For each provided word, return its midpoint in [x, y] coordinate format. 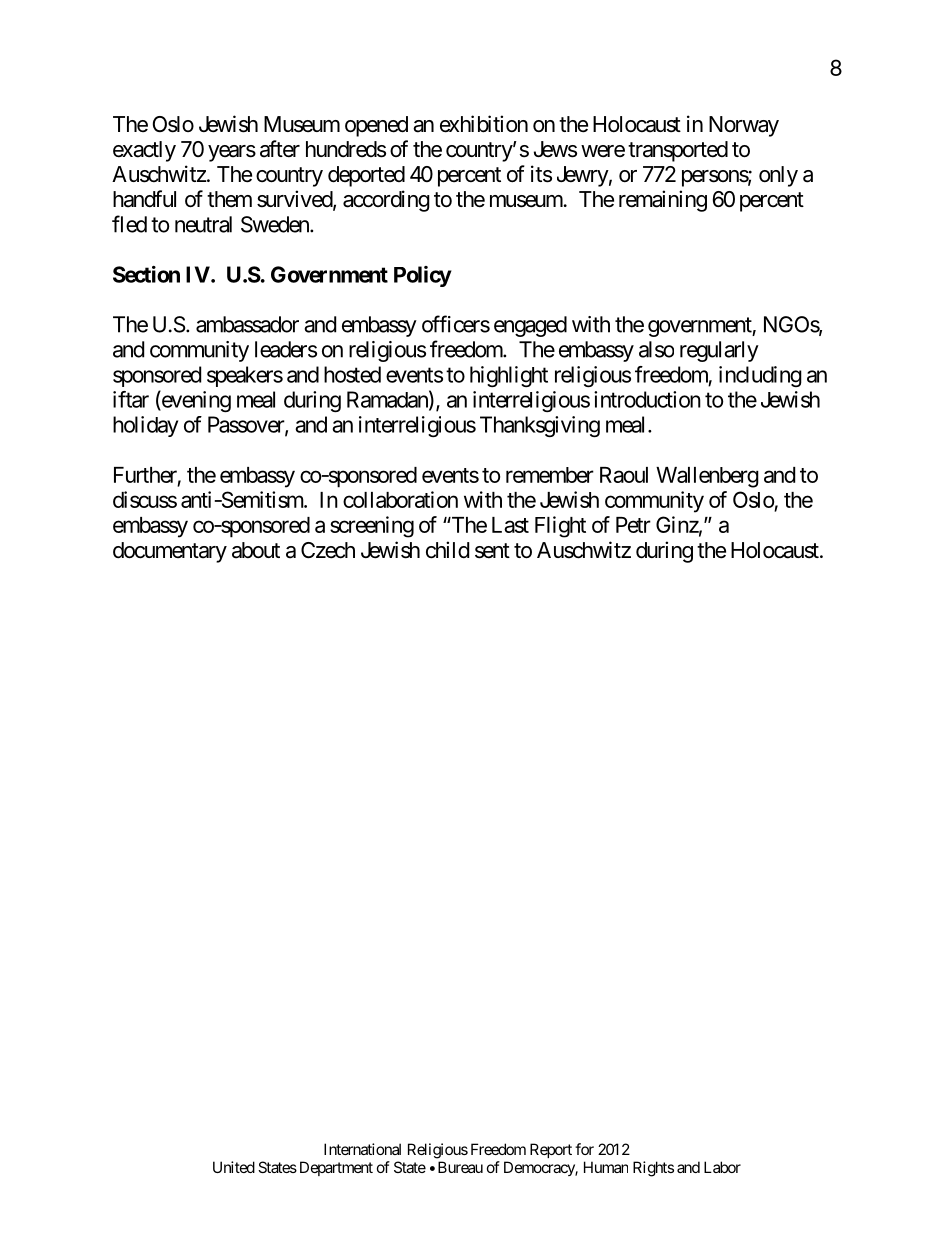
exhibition [484, 124]
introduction [647, 399]
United [234, 1167]
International [362, 1149]
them [229, 199]
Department [336, 1168]
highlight [509, 376]
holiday [145, 426]
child [447, 550]
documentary [170, 552]
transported [678, 151]
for [584, 1149]
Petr [633, 525]
